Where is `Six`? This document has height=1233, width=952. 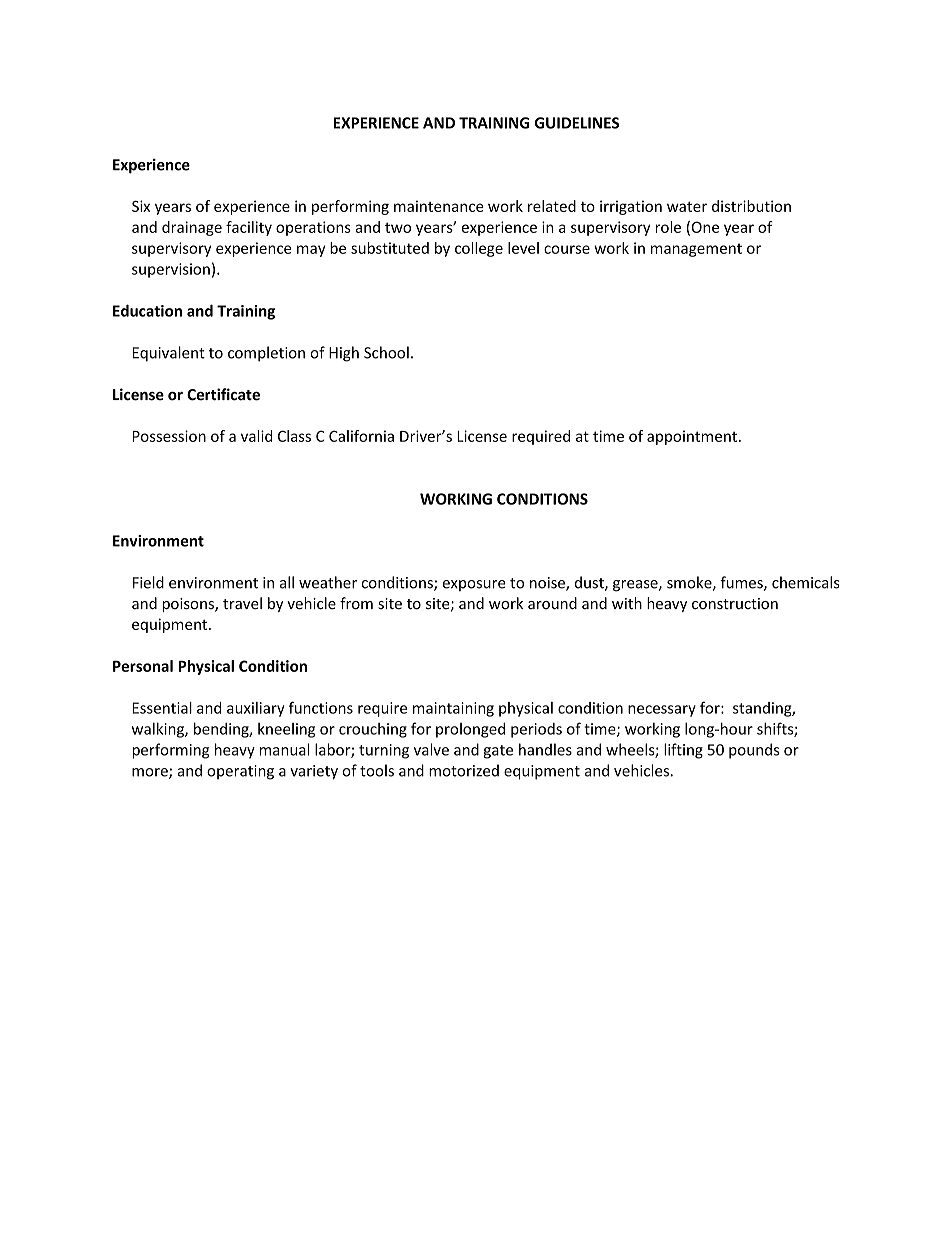
Six is located at coordinates (141, 206).
